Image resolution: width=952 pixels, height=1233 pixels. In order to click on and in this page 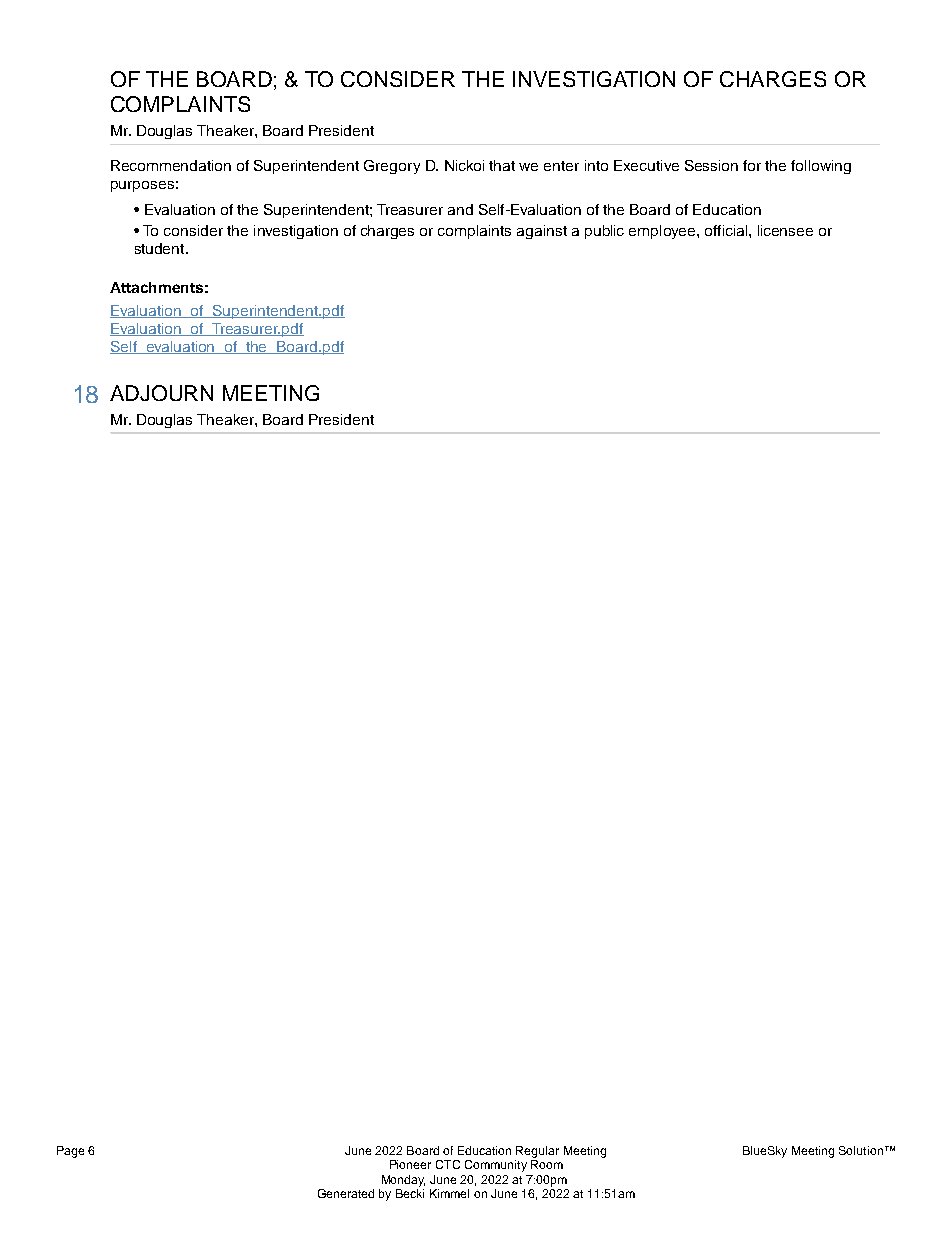, I will do `click(460, 209)`.
